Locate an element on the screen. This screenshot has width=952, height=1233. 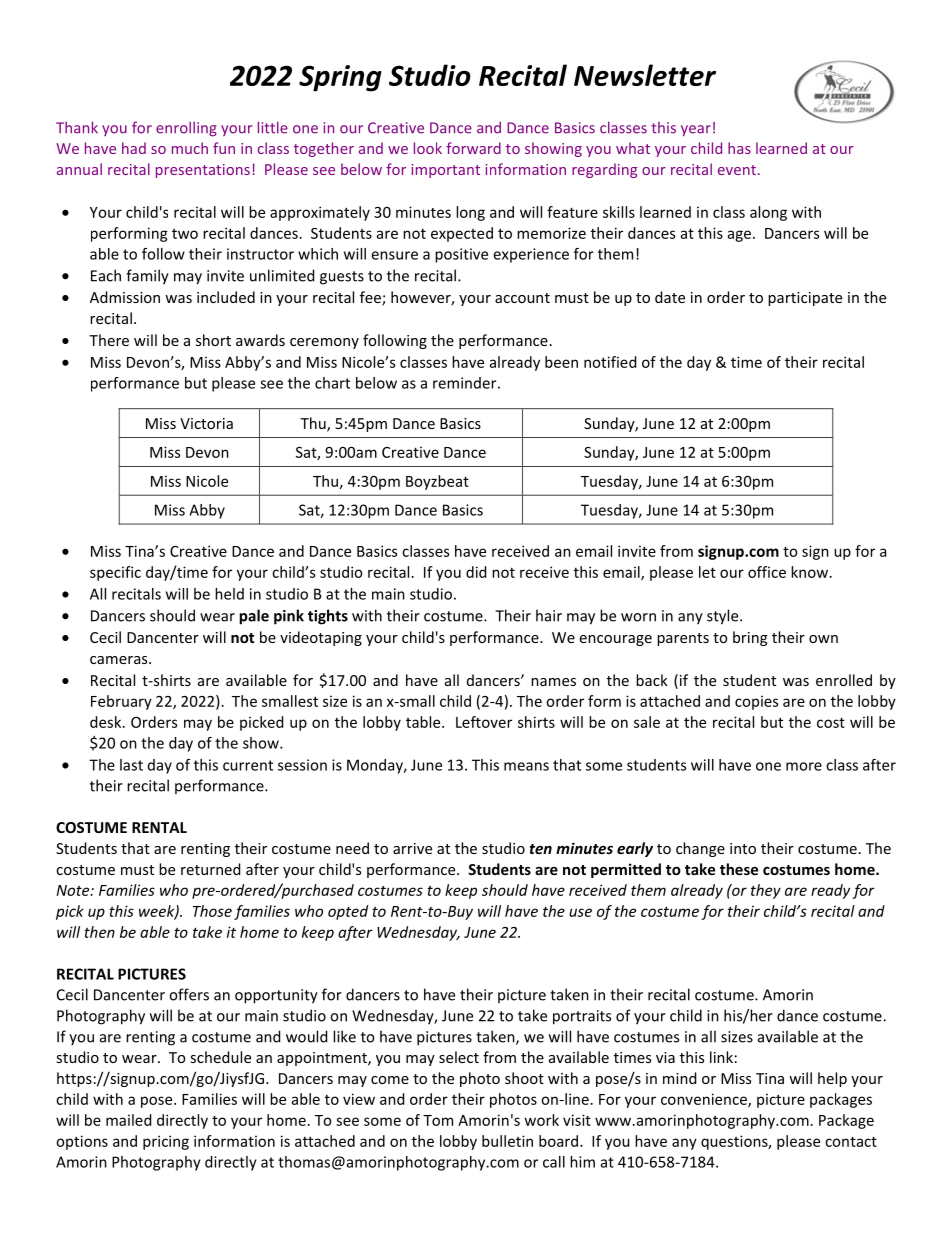
held is located at coordinates (229, 594).
